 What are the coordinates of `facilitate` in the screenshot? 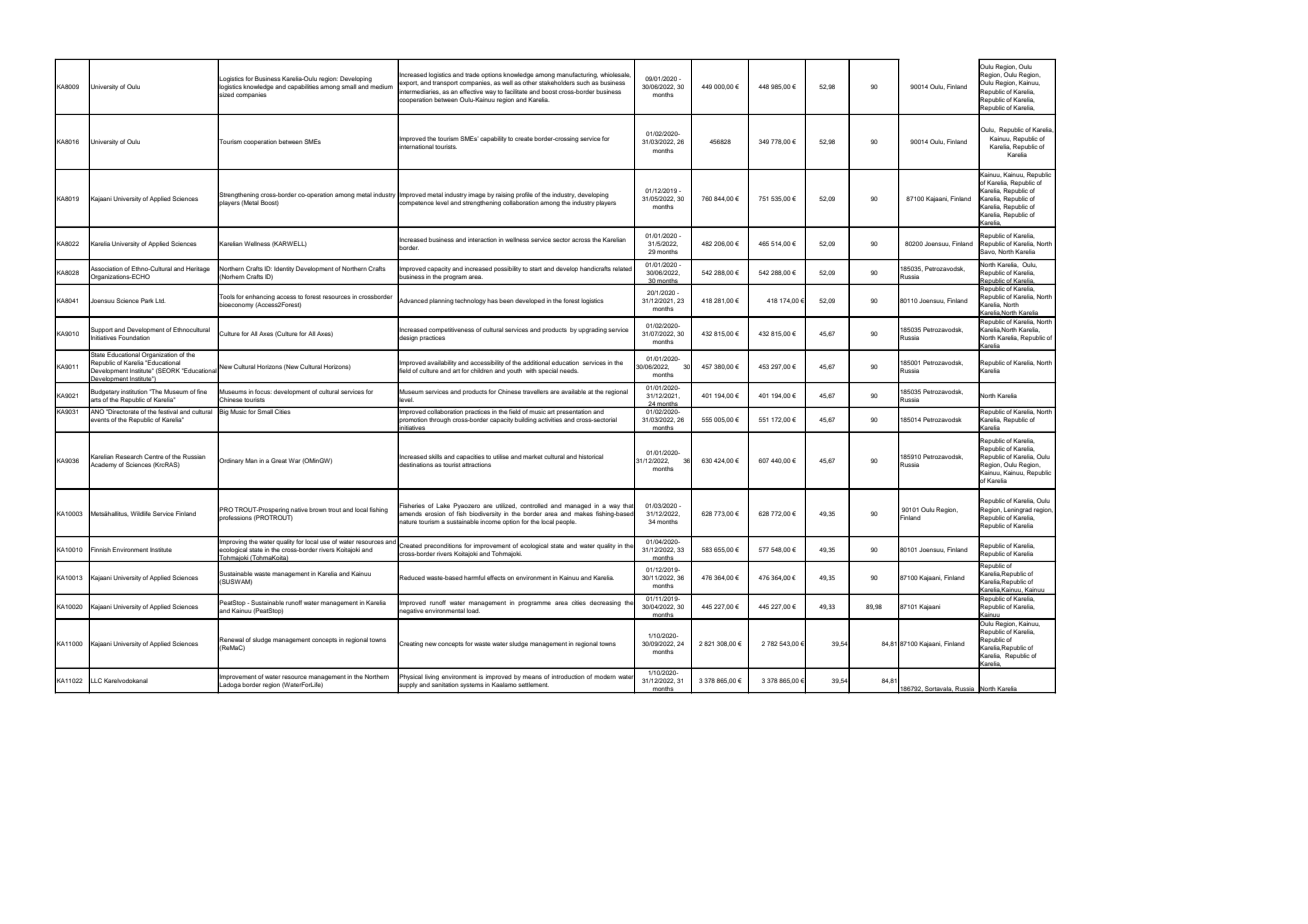 It's located at (516, 91).
